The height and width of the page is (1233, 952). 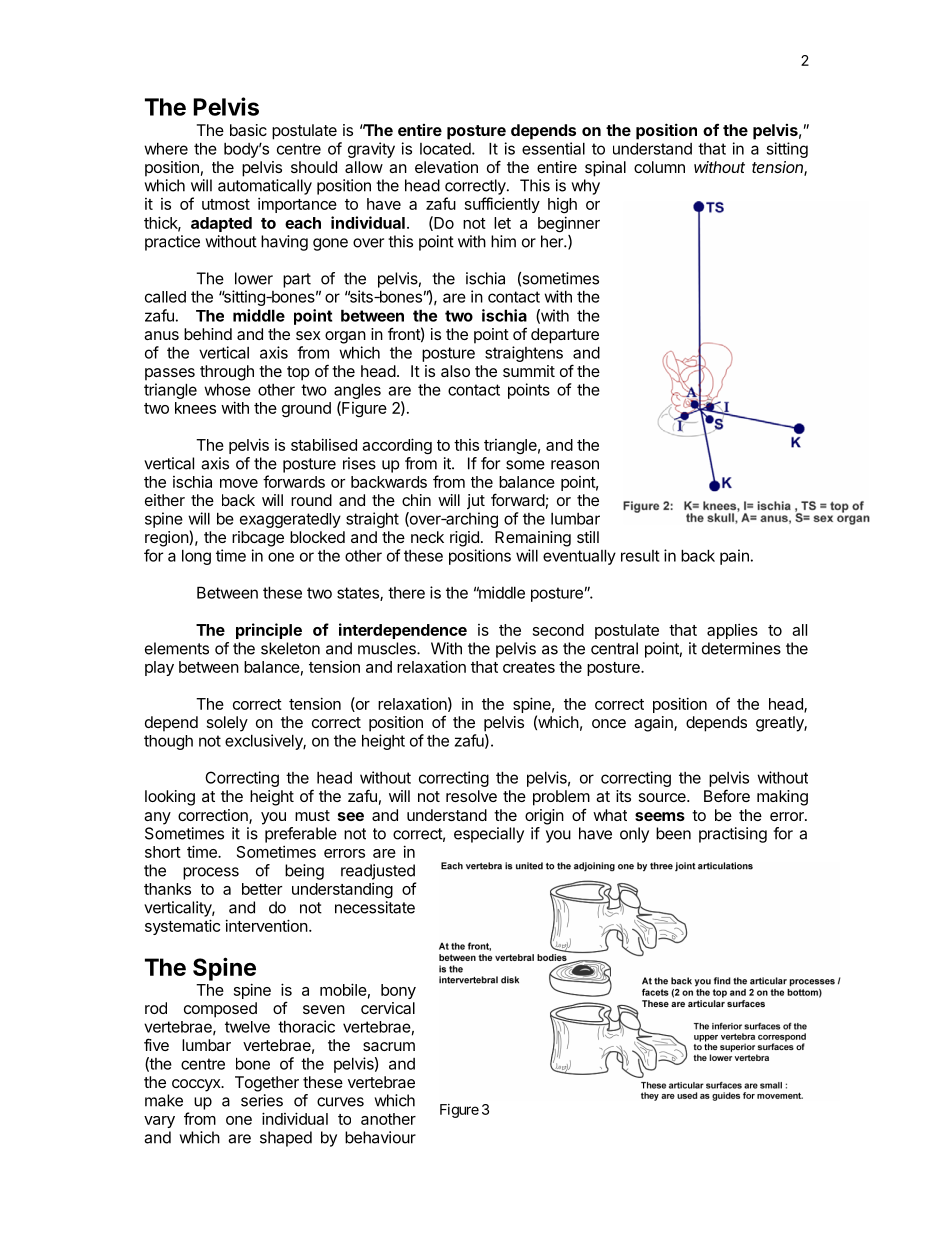 What do you see at coordinates (380, 1137) in the page?
I see `behaviour` at bounding box center [380, 1137].
